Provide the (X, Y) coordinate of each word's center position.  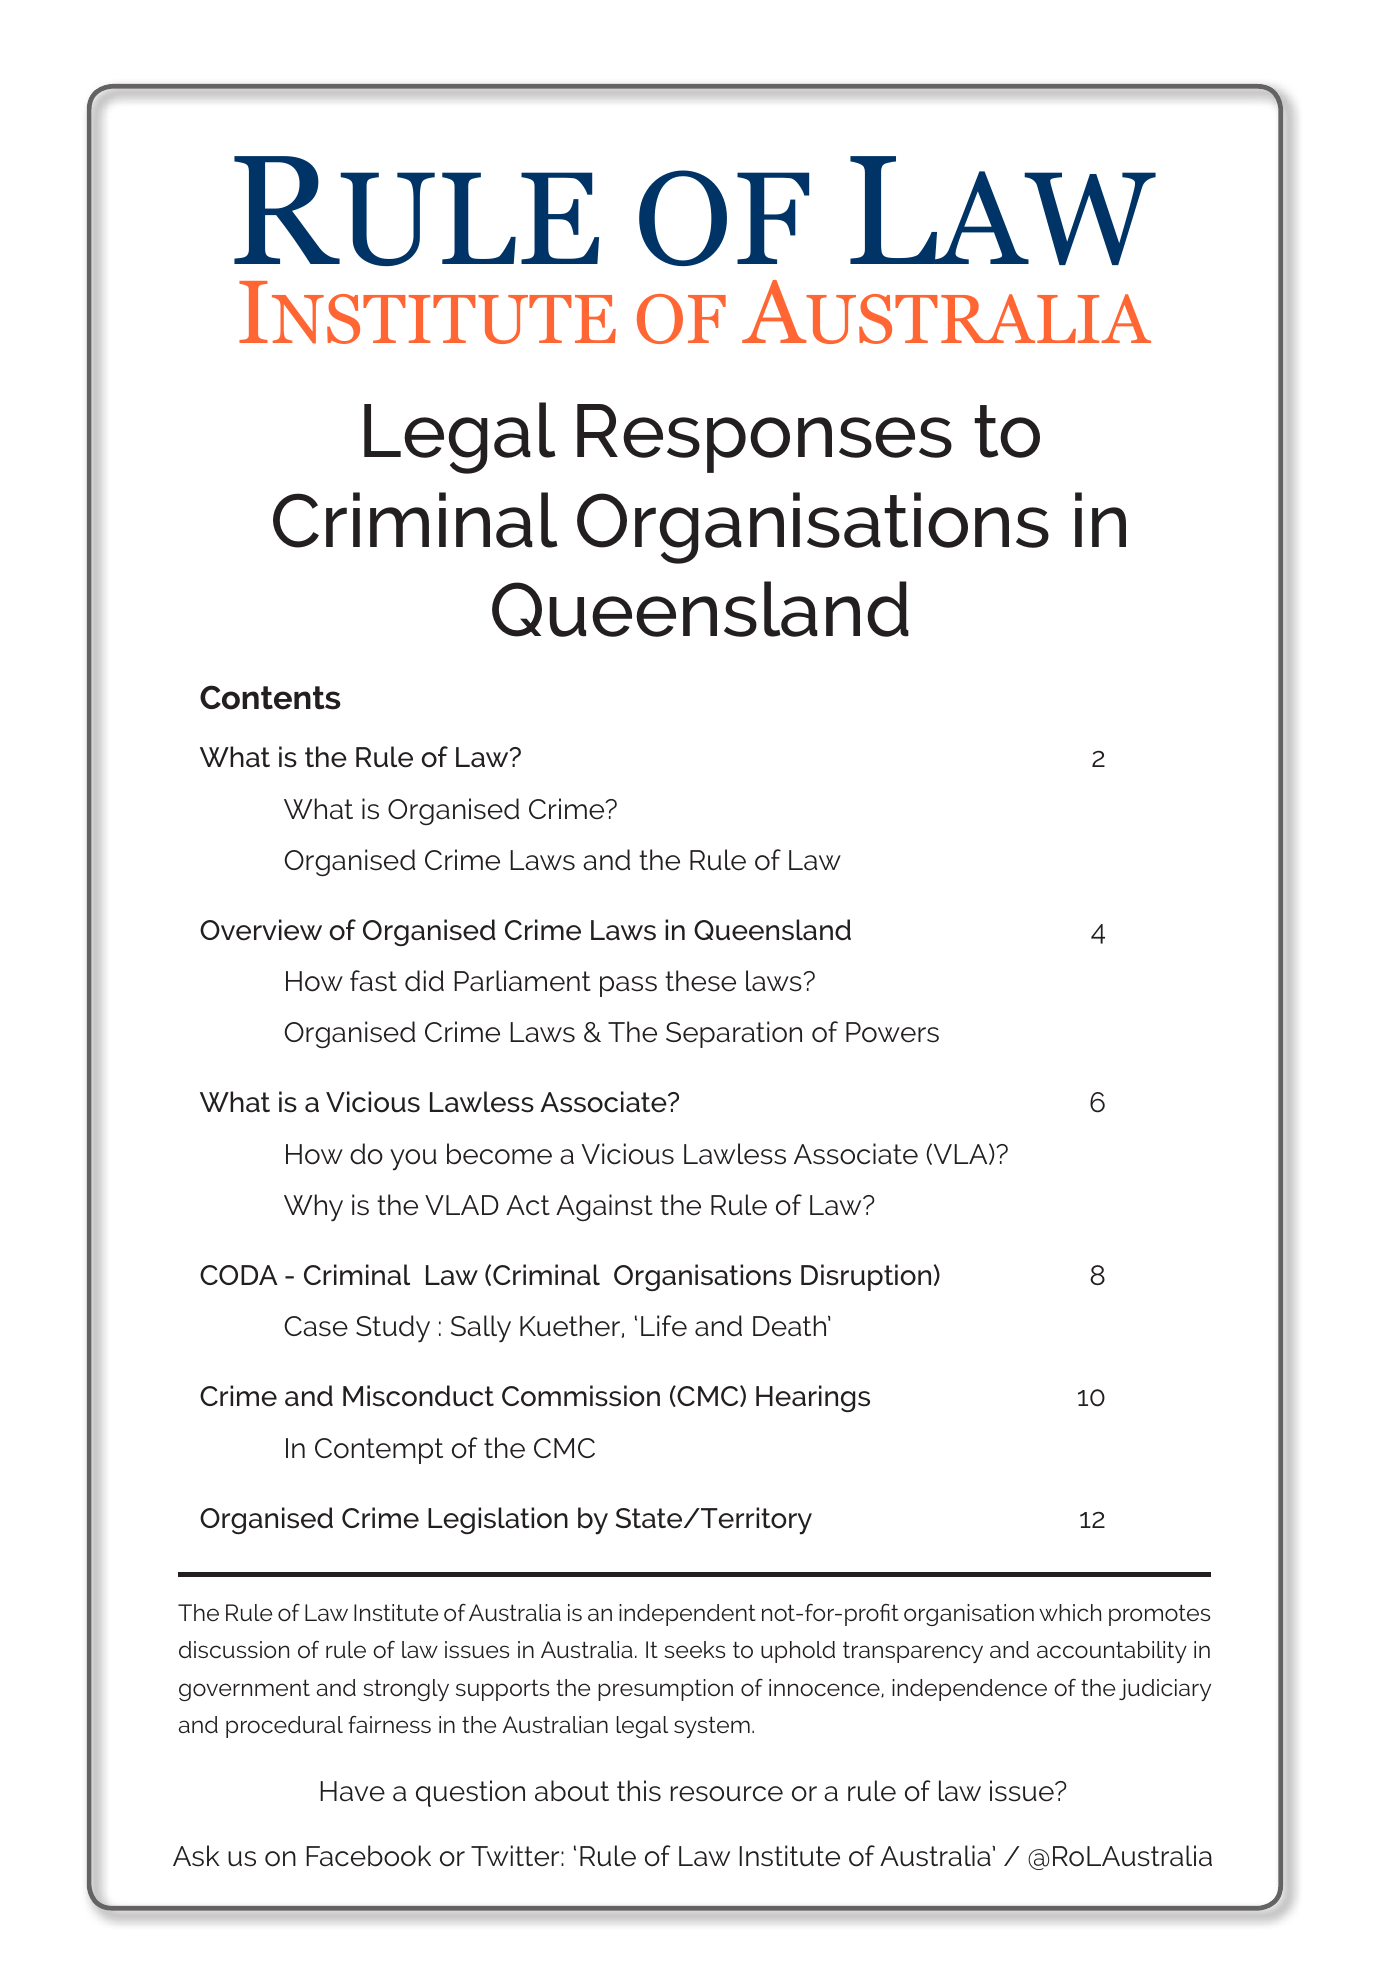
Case (316, 1326)
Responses (764, 438)
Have (352, 1791)
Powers (892, 1032)
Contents (270, 697)
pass (628, 986)
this (639, 1791)
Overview (261, 930)
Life (664, 1326)
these (700, 981)
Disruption (866, 1277)
